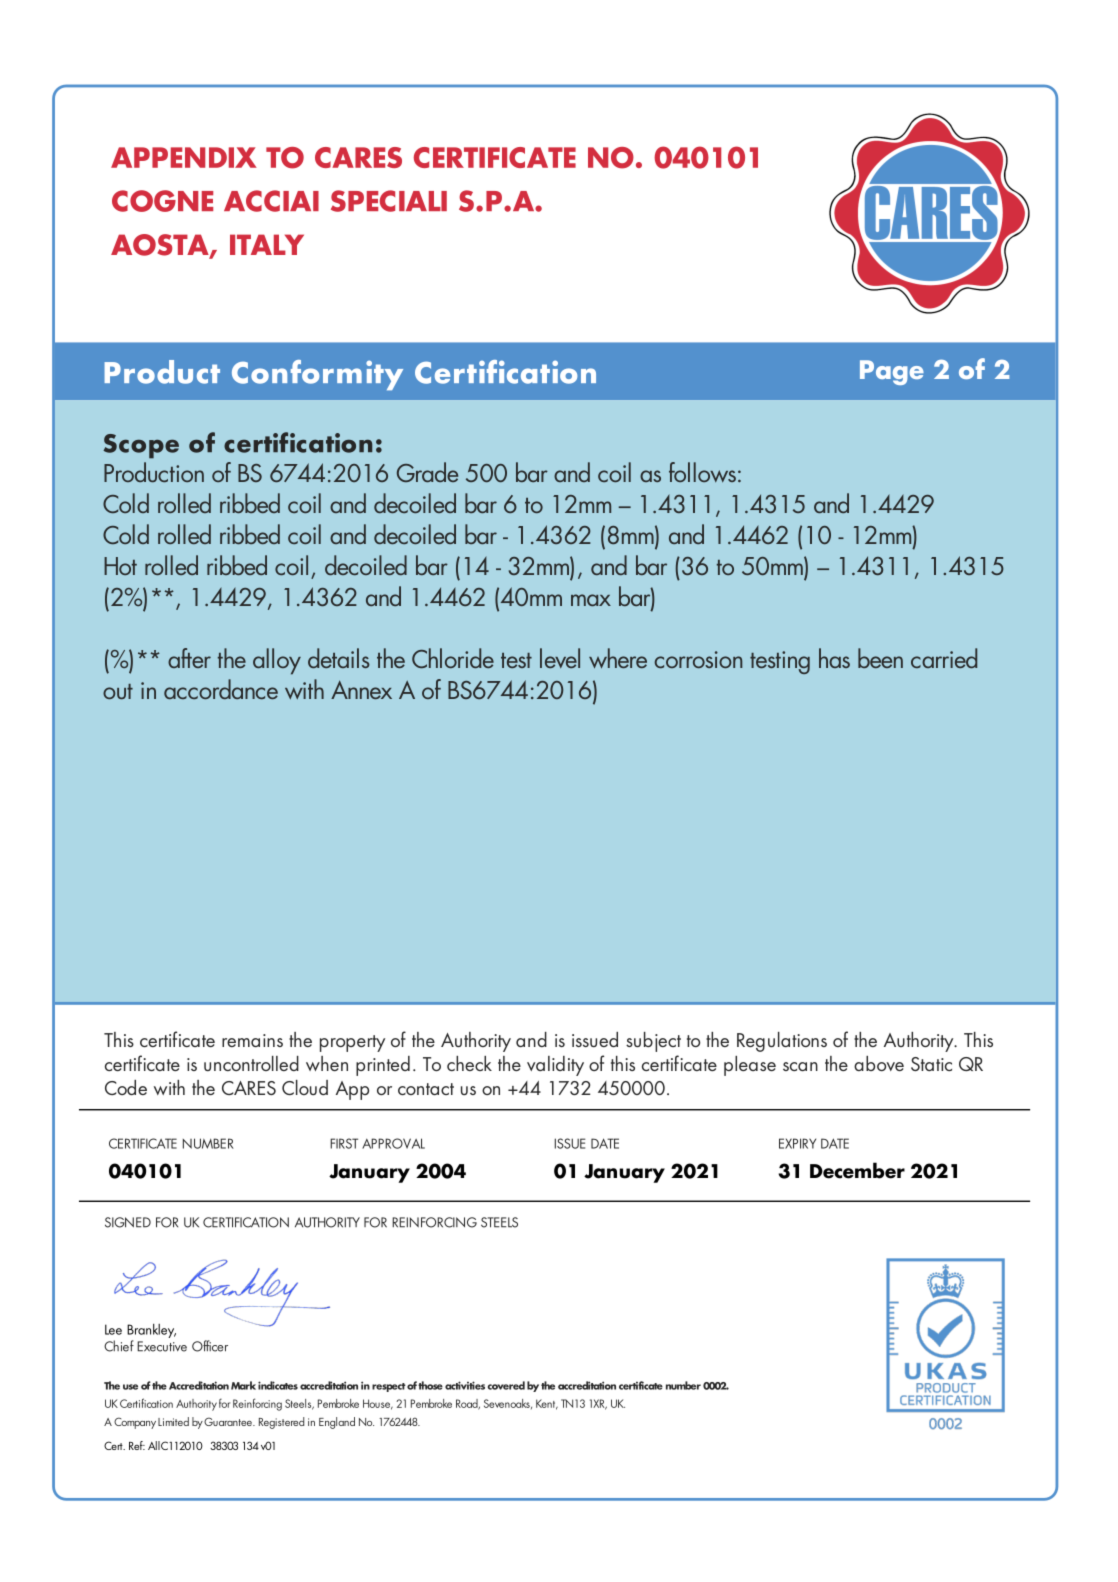  What do you see at coordinates (892, 372) in the document?
I see `Page` at bounding box center [892, 372].
